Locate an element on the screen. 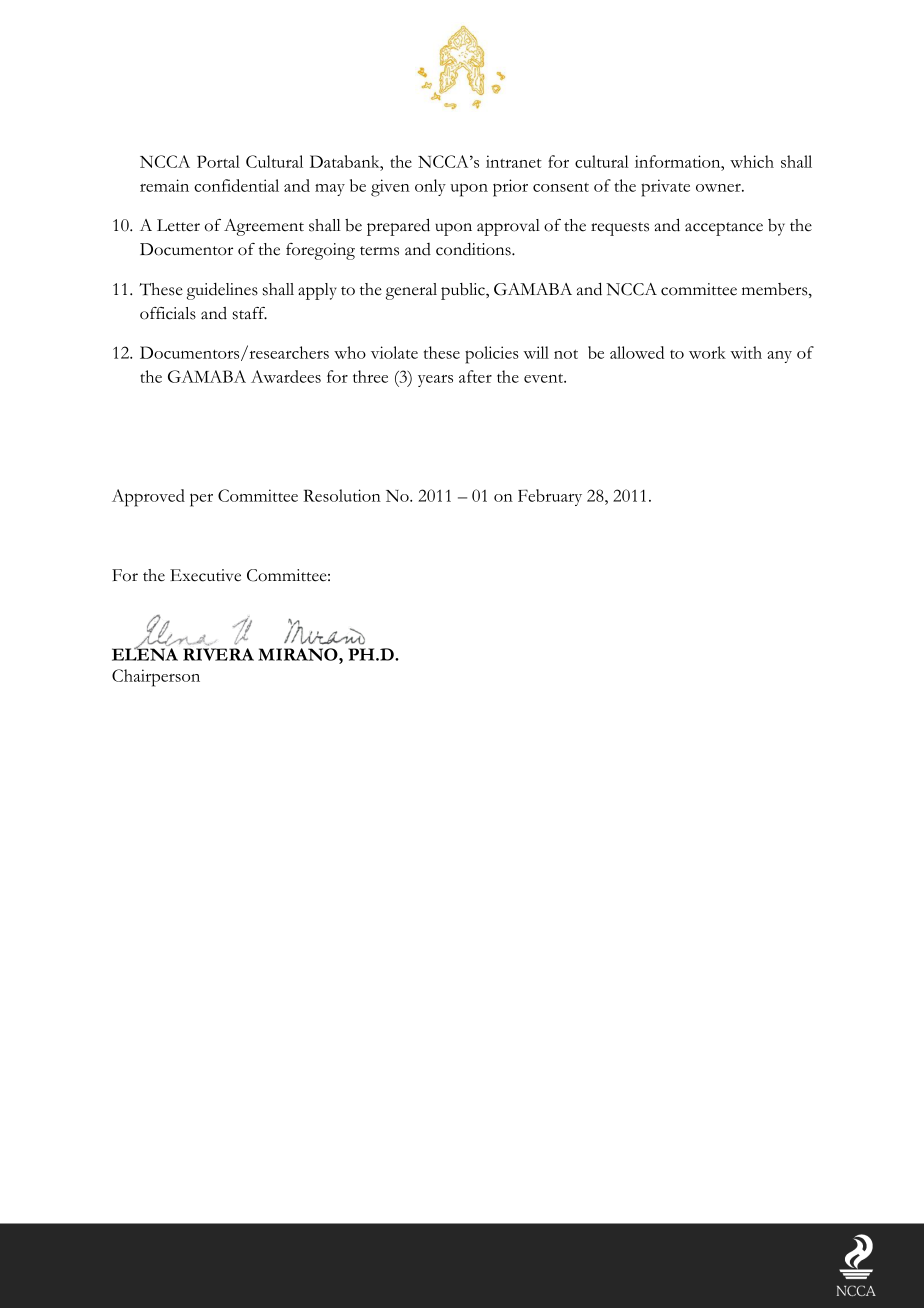  years is located at coordinates (435, 381).
